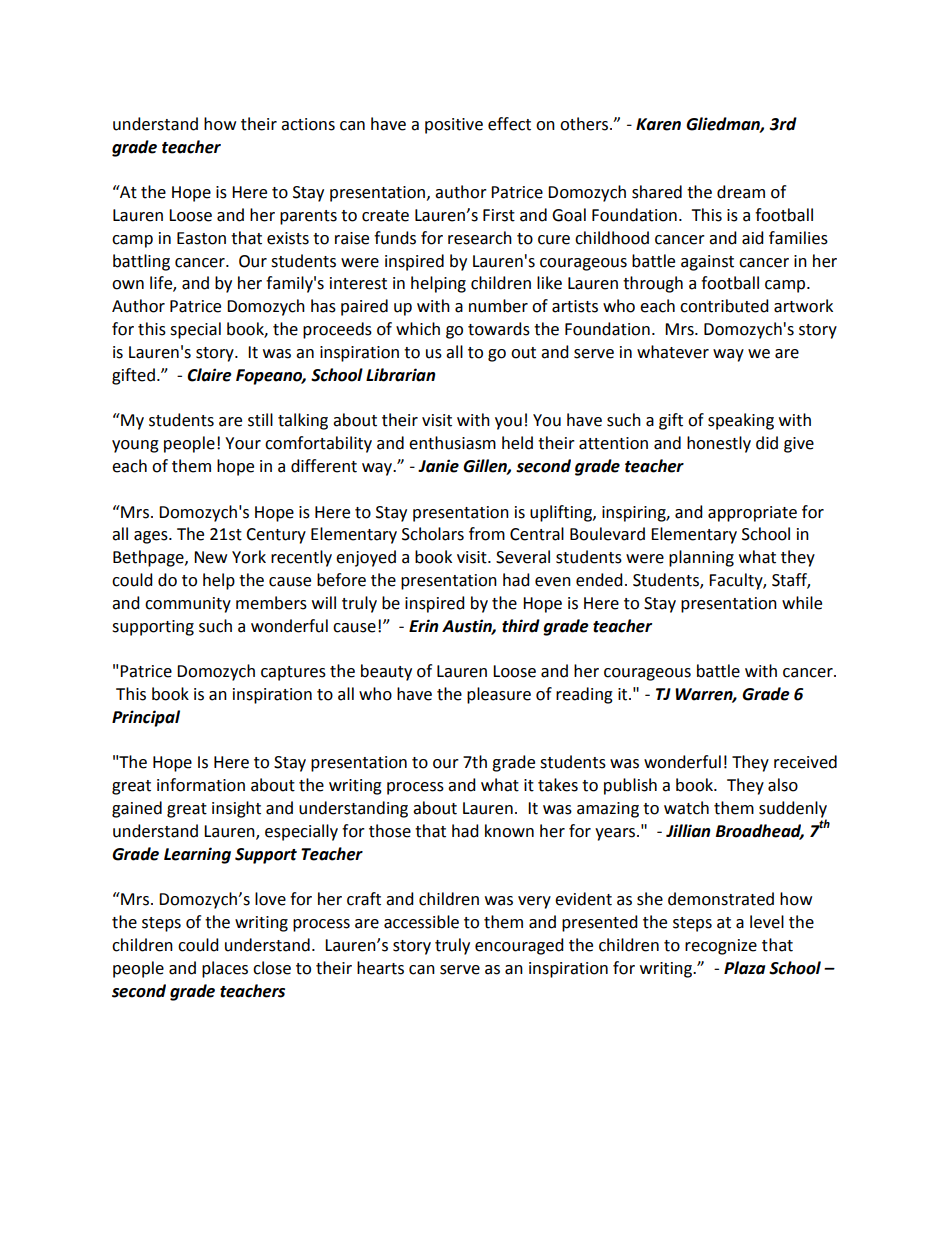  What do you see at coordinates (487, 534) in the screenshot?
I see `from` at bounding box center [487, 534].
